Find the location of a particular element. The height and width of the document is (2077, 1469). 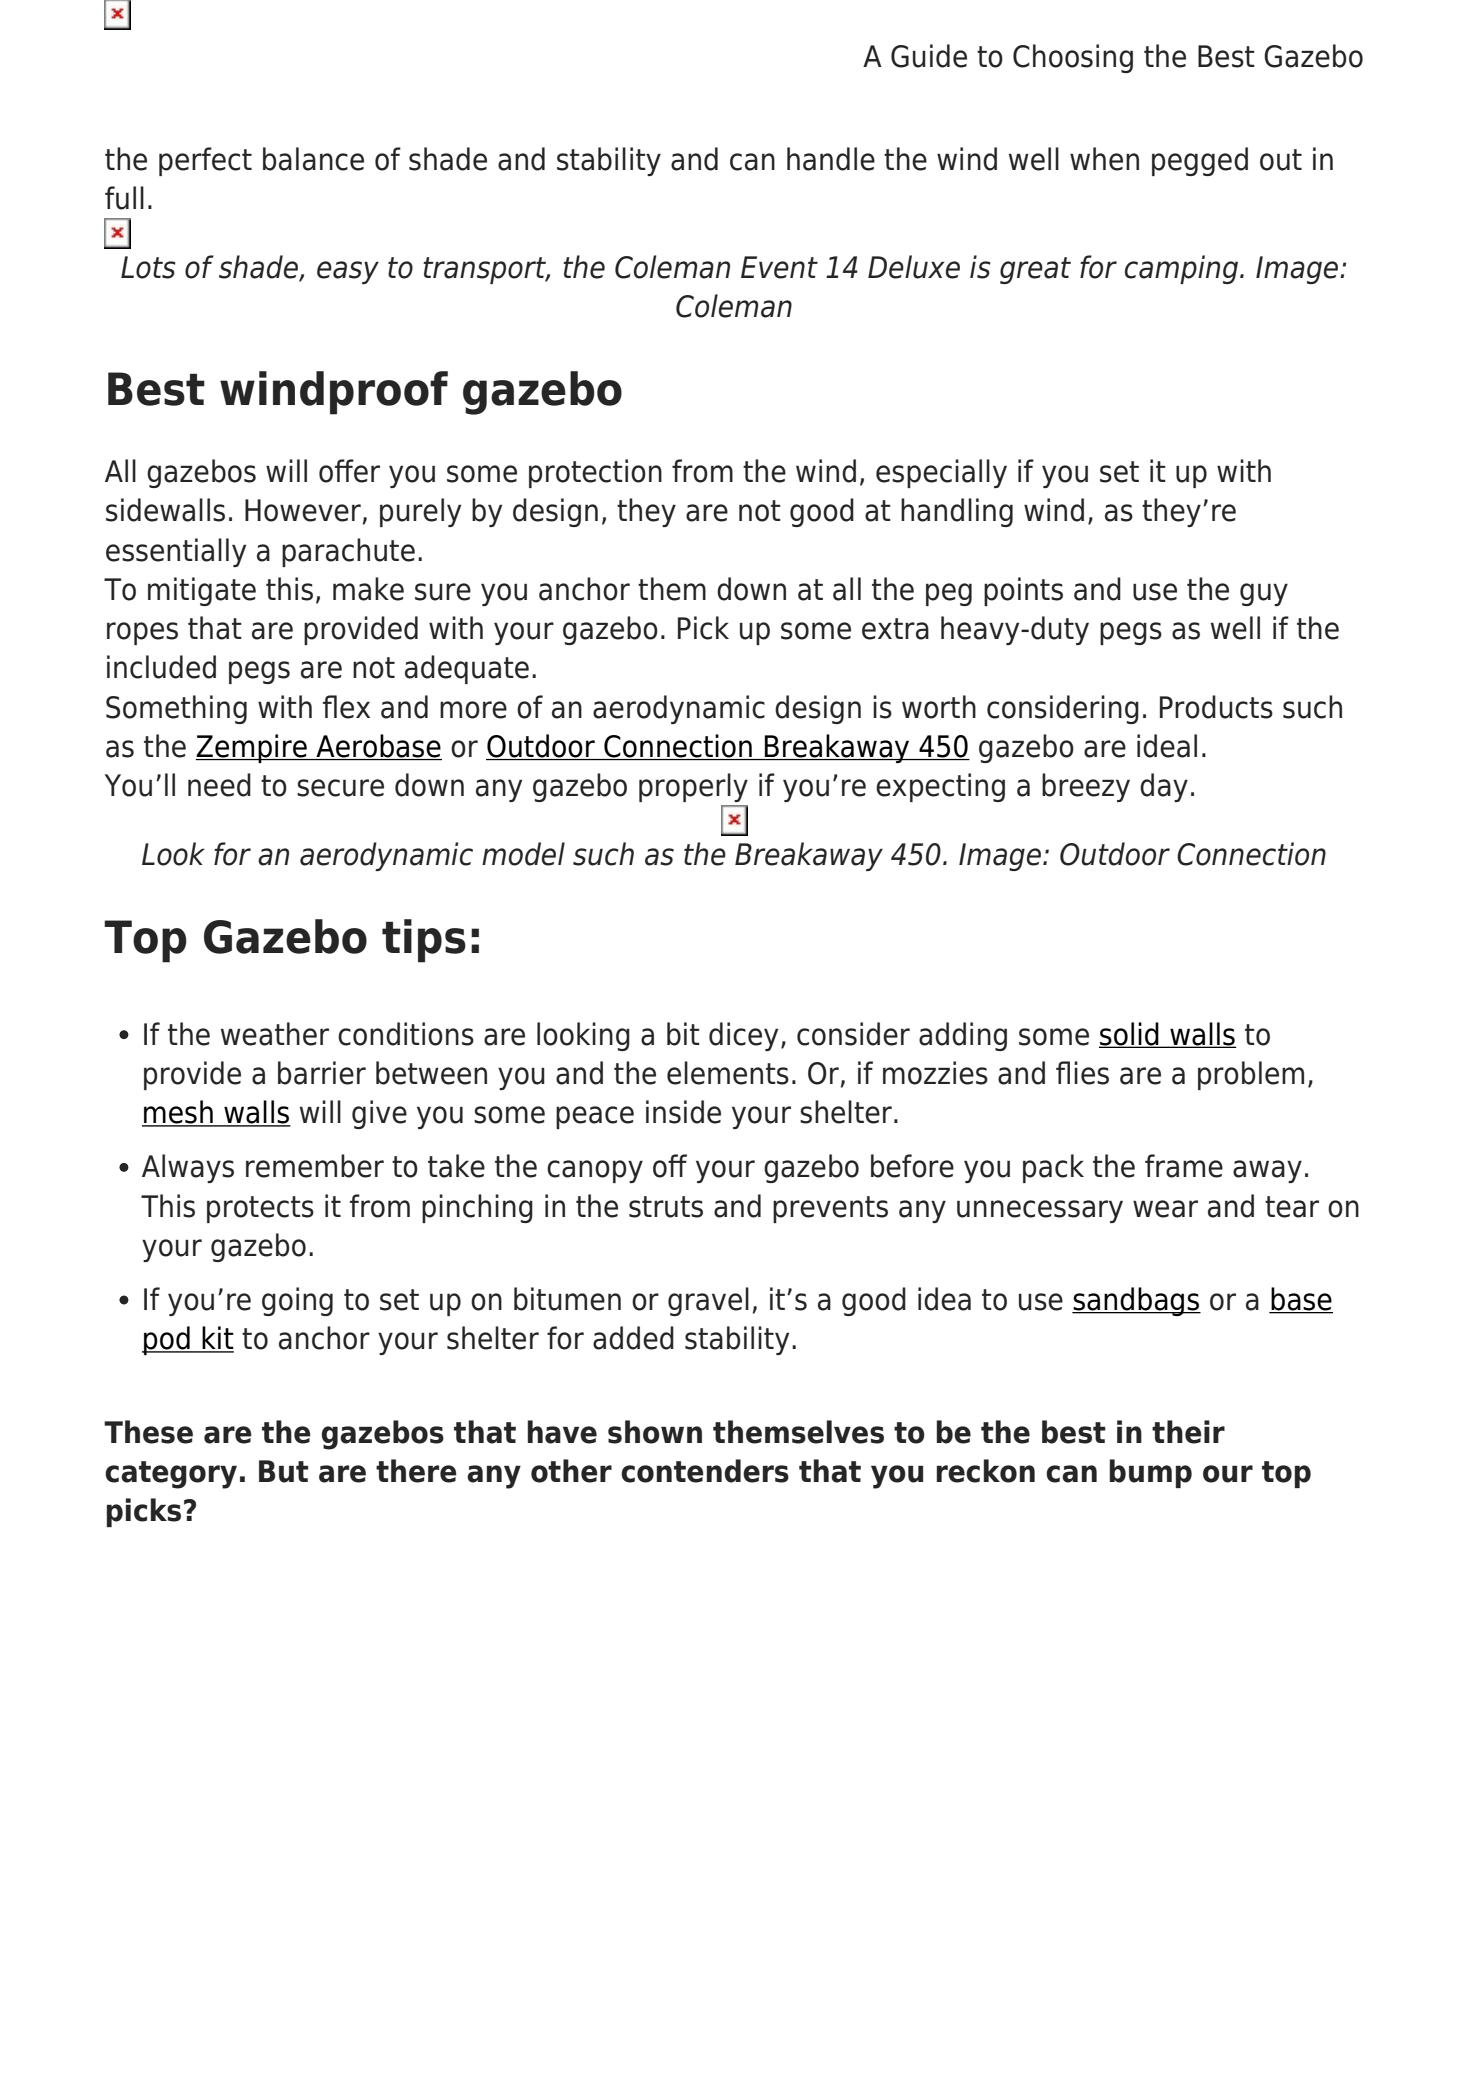

balance is located at coordinates (313, 159).
